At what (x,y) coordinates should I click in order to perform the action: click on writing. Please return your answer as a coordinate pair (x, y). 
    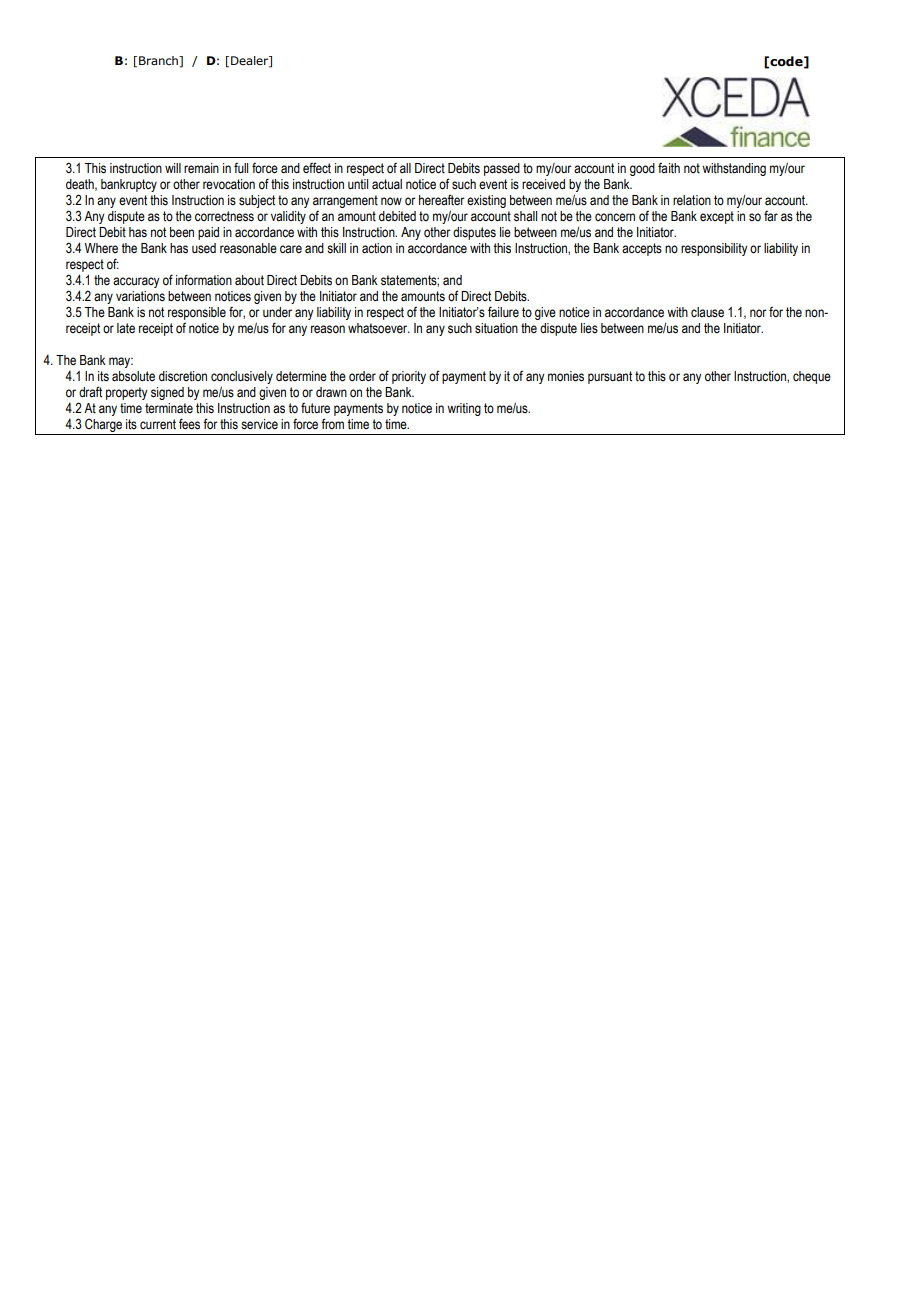
    Looking at the image, I should click on (464, 409).
